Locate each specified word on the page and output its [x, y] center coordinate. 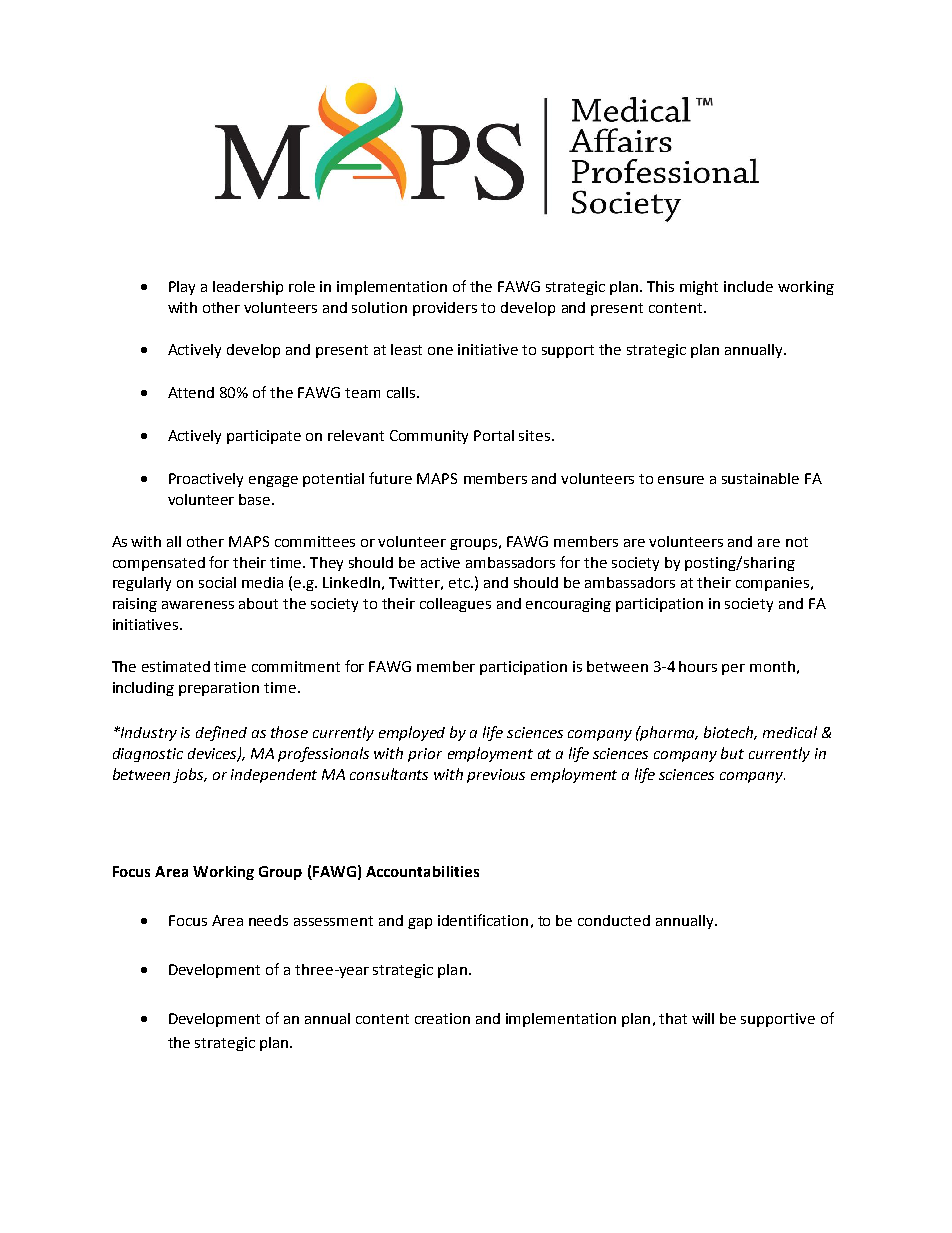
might [699, 288]
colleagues [455, 605]
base [256, 499]
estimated [176, 666]
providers [445, 309]
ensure [681, 480]
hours [698, 666]
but [732, 753]
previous [496, 776]
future [390, 478]
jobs [190, 775]
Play [182, 288]
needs [268, 920]
